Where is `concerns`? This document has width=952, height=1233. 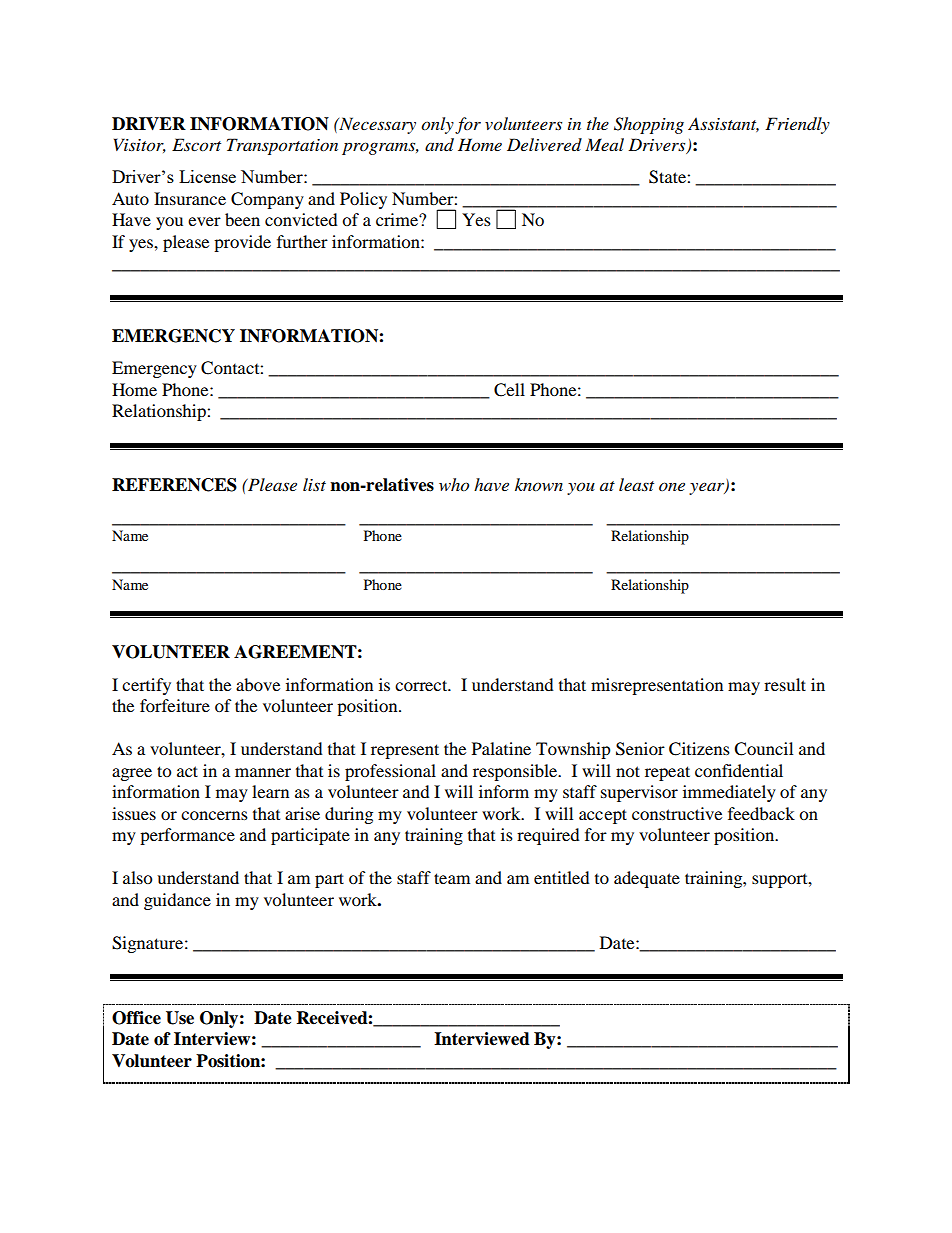 concerns is located at coordinates (214, 815).
